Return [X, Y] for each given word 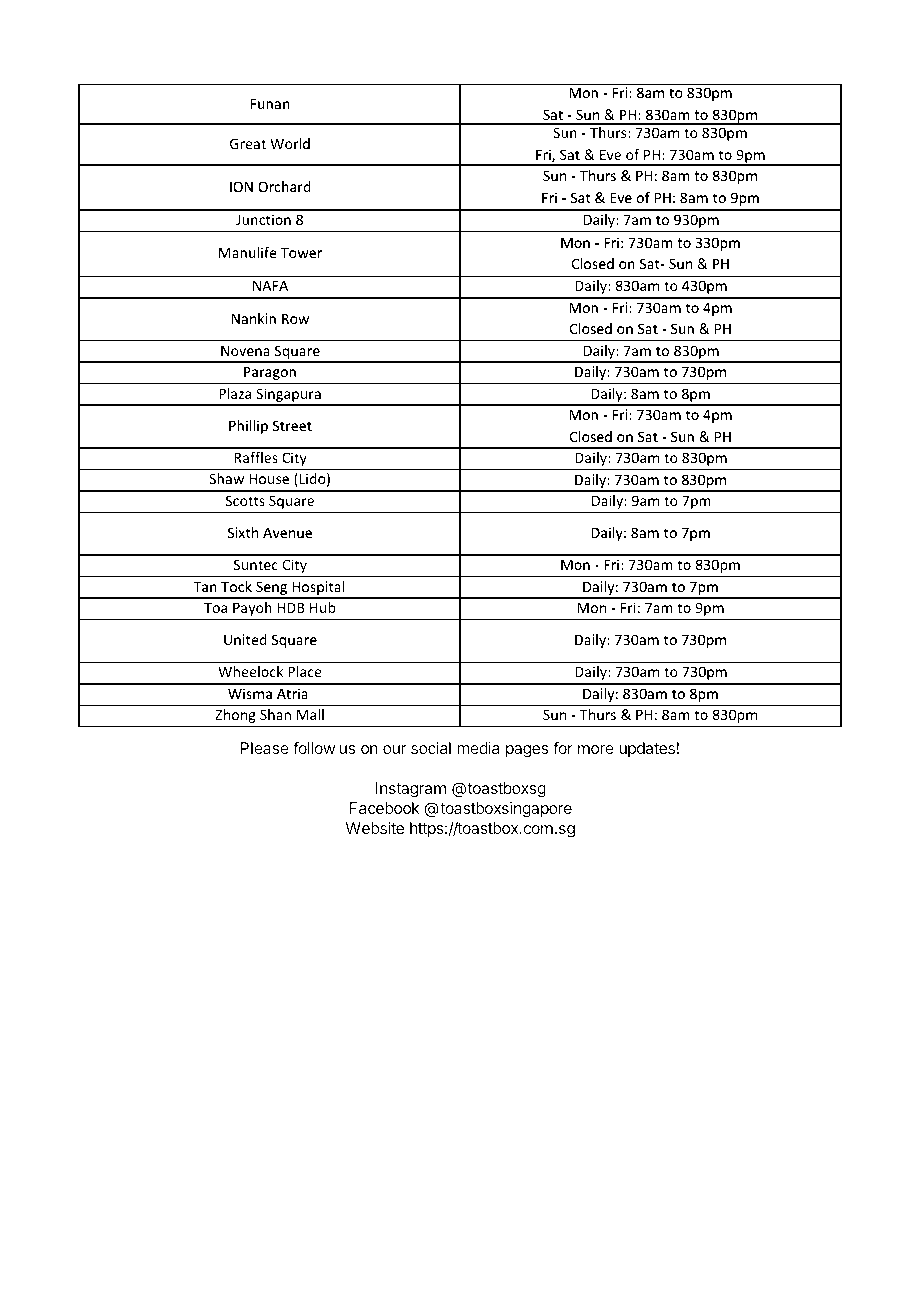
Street [292, 425]
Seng [272, 589]
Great [248, 143]
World [290, 143]
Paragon [270, 373]
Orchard [284, 186]
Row [295, 318]
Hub [323, 607]
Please [264, 748]
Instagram [411, 790]
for [563, 747]
